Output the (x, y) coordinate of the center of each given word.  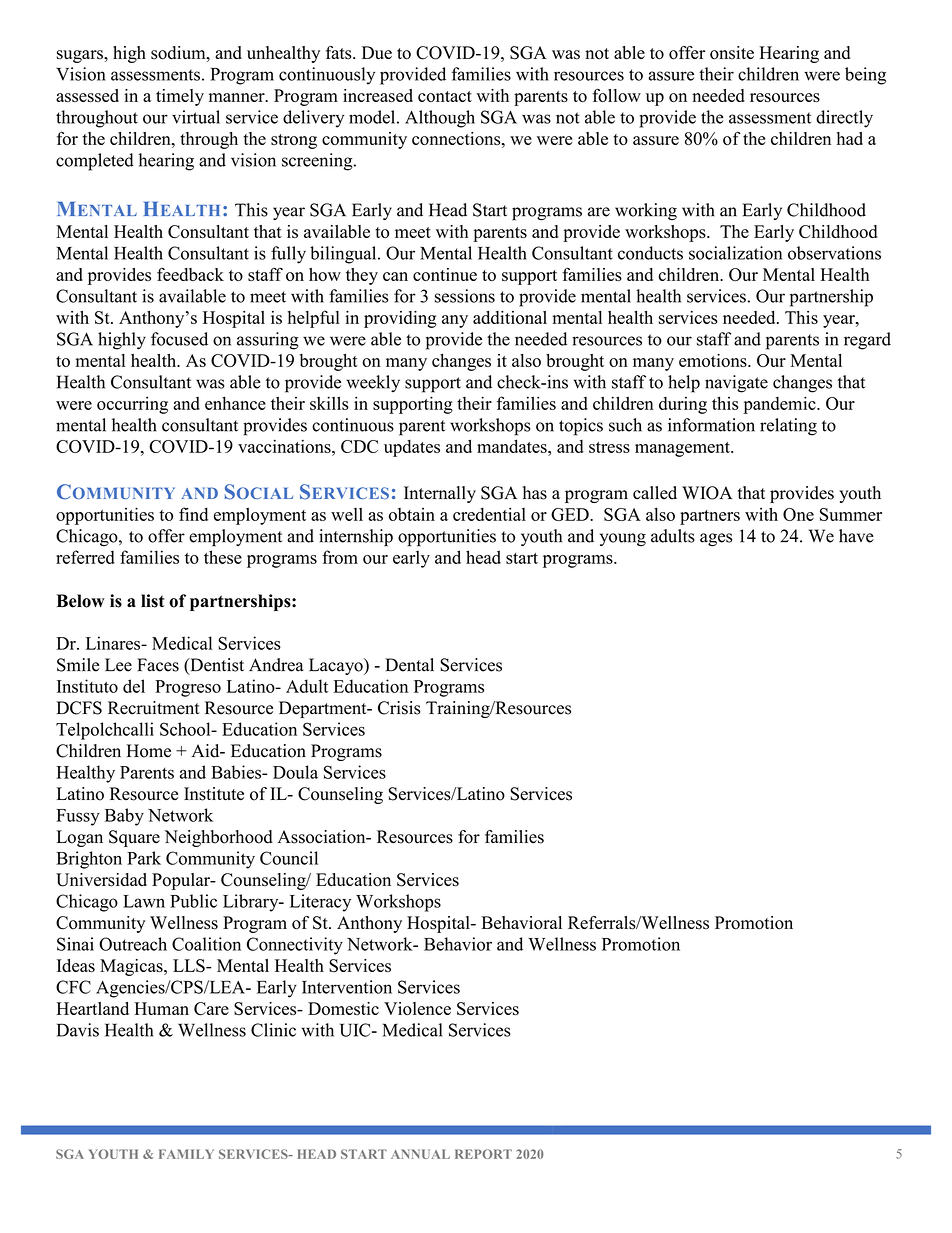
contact (445, 96)
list (153, 601)
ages (716, 540)
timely (180, 97)
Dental (409, 665)
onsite (732, 53)
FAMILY (186, 1154)
